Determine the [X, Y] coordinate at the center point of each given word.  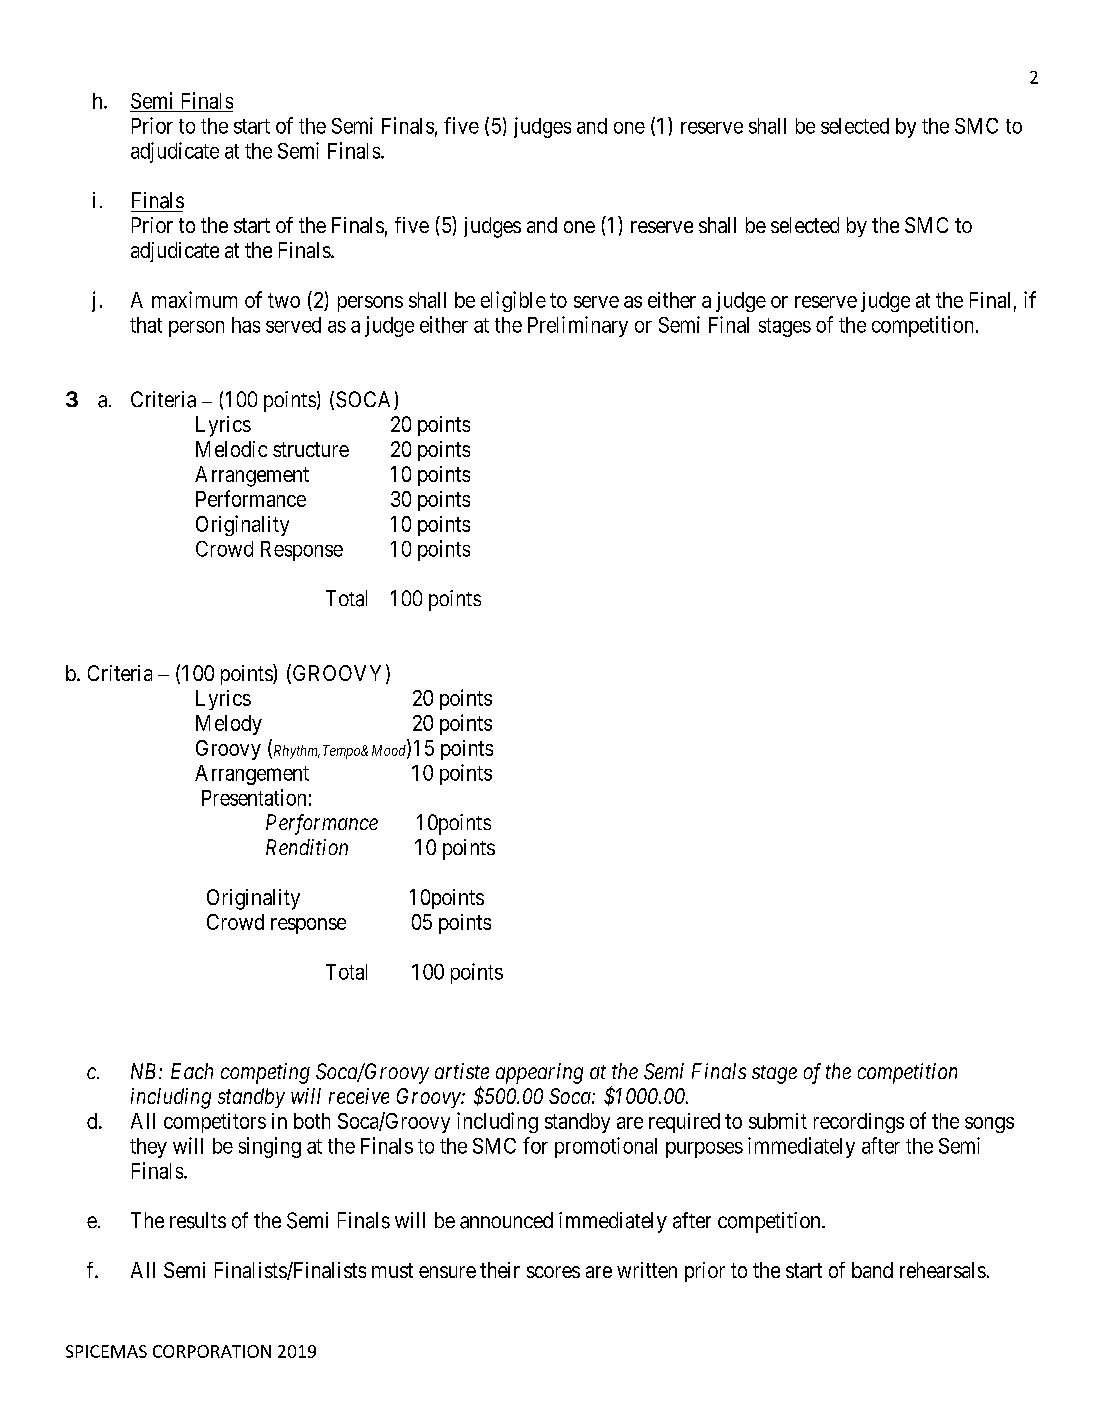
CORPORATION [212, 1351]
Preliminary [578, 326]
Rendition [307, 847]
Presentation [254, 797]
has [246, 325]
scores [553, 1272]
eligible [513, 301]
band [872, 1270]
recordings [859, 1123]
